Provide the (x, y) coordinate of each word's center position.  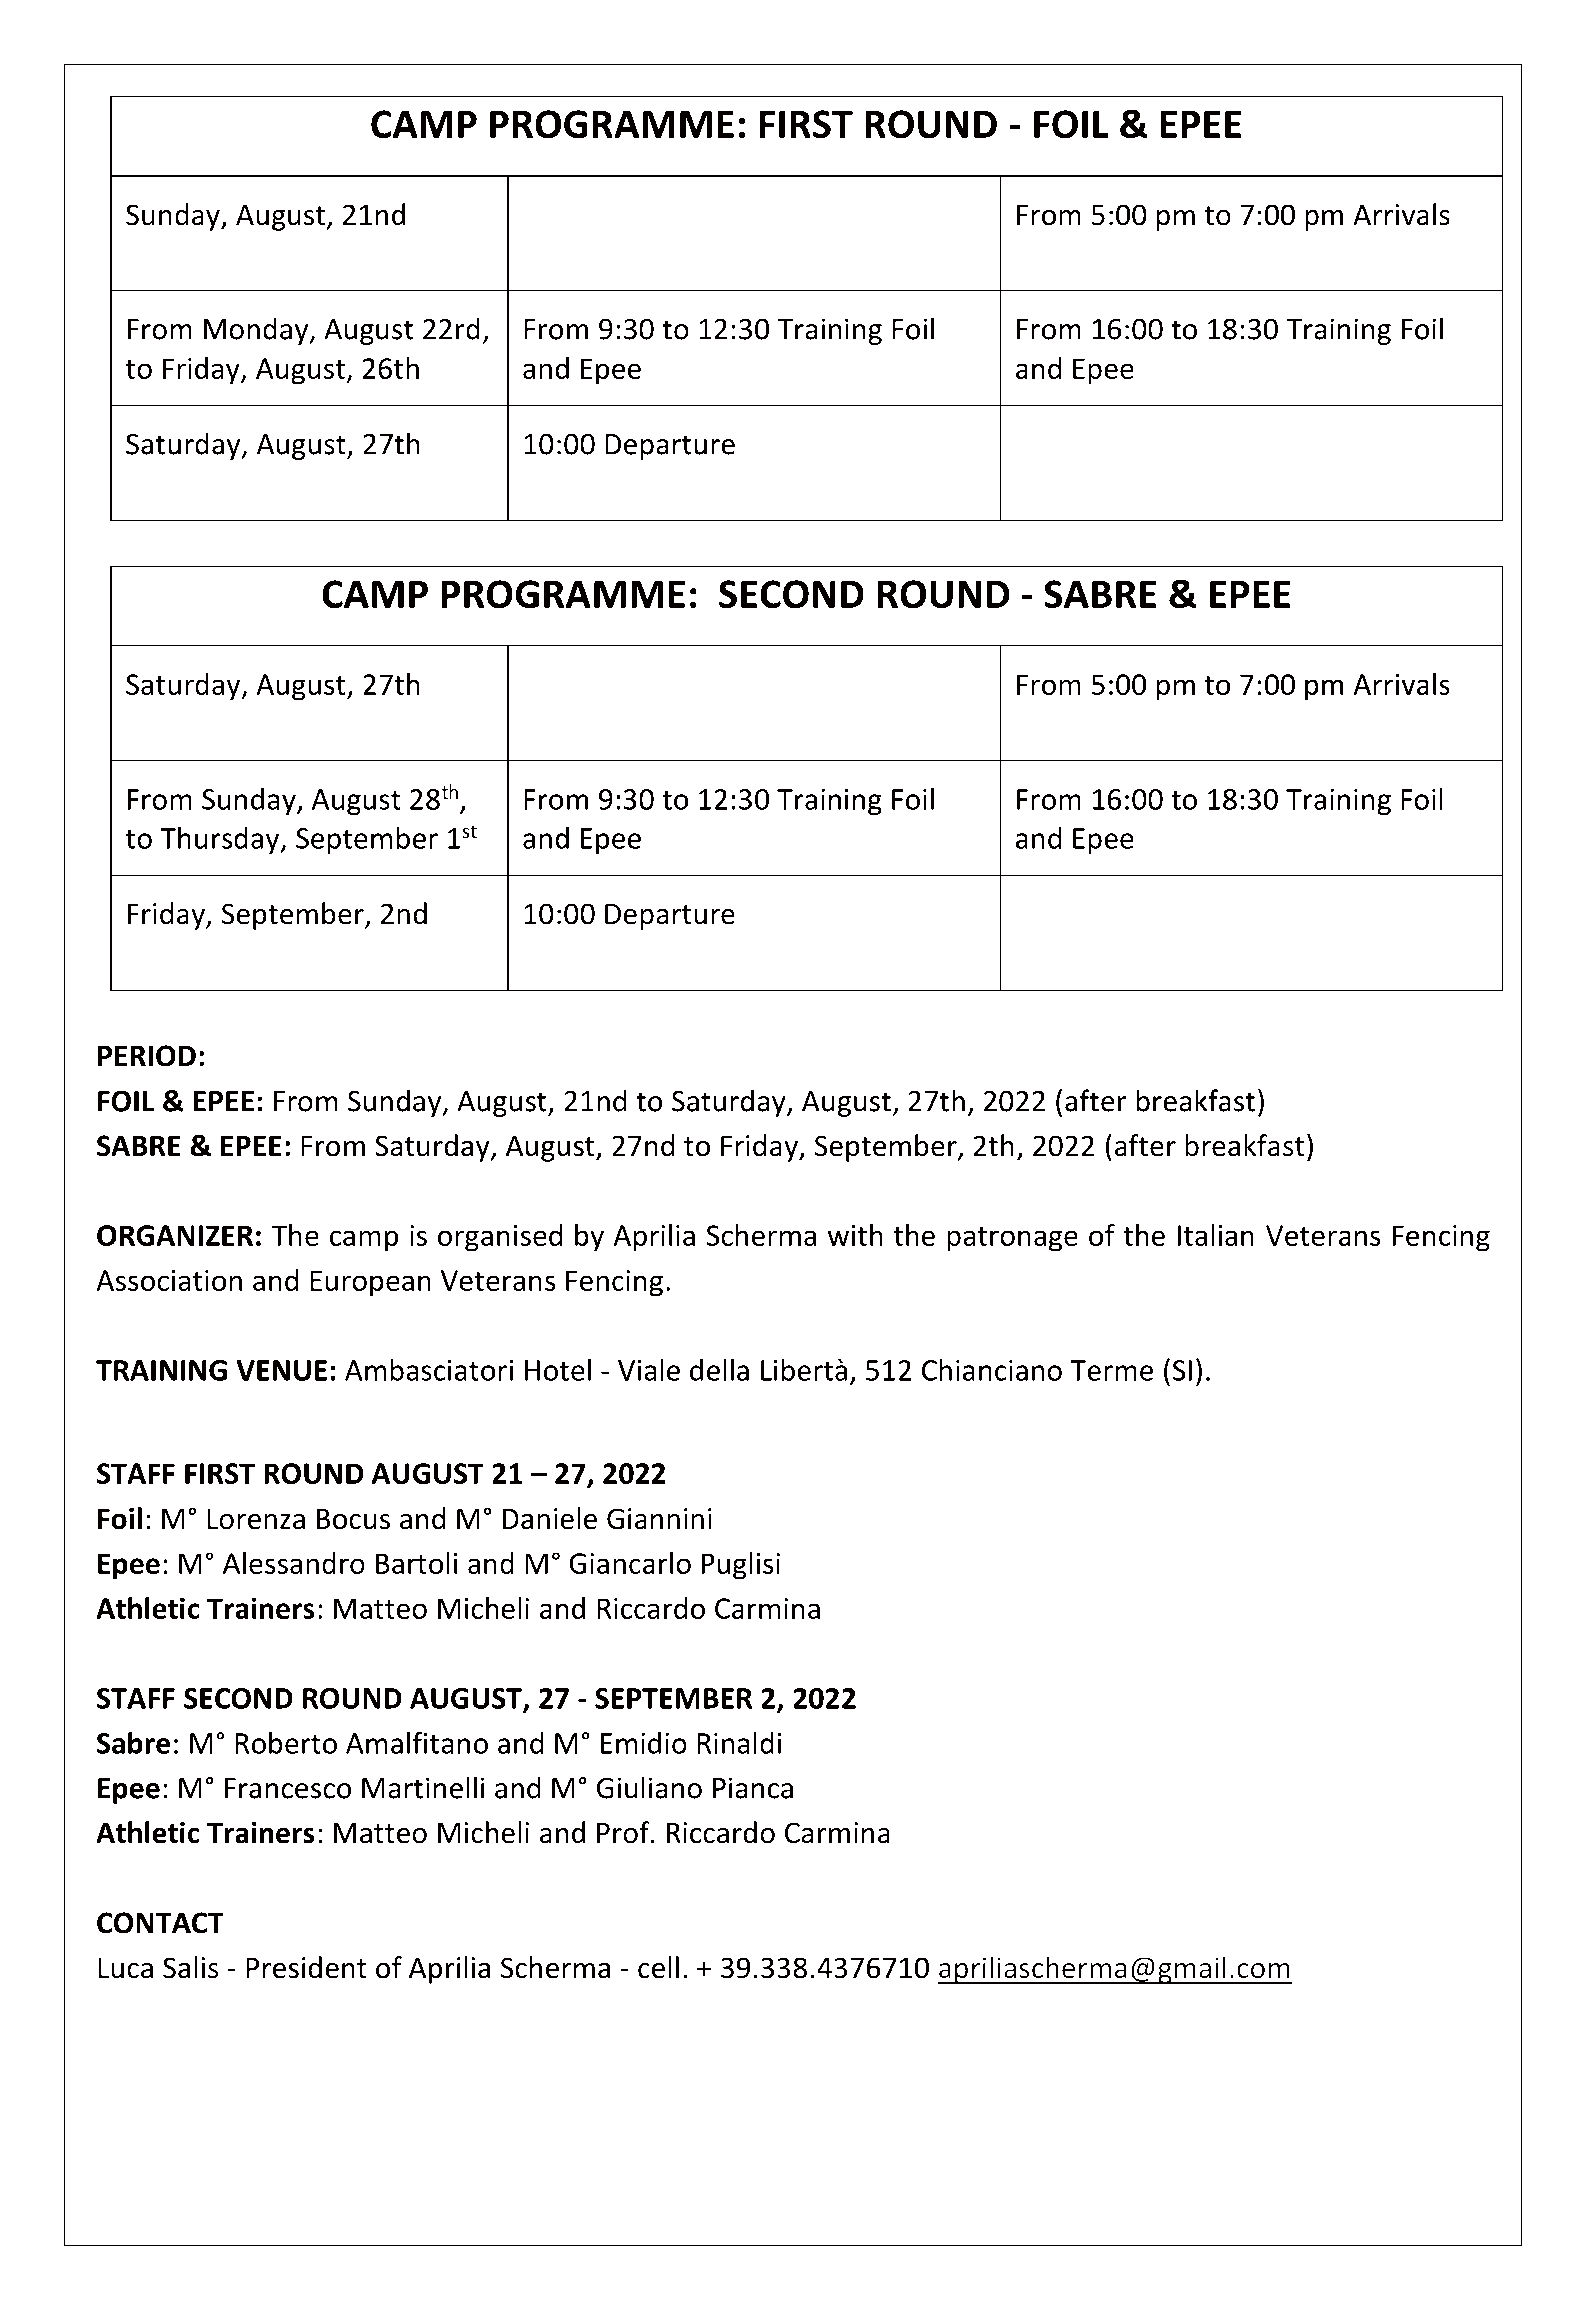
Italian (1216, 1235)
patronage (1012, 1239)
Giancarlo (630, 1563)
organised (500, 1238)
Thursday (221, 840)
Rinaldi (739, 1742)
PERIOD (147, 1056)
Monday (257, 331)
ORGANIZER (175, 1235)
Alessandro (294, 1563)
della (719, 1369)
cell (658, 1967)
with (855, 1235)
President (306, 1967)
